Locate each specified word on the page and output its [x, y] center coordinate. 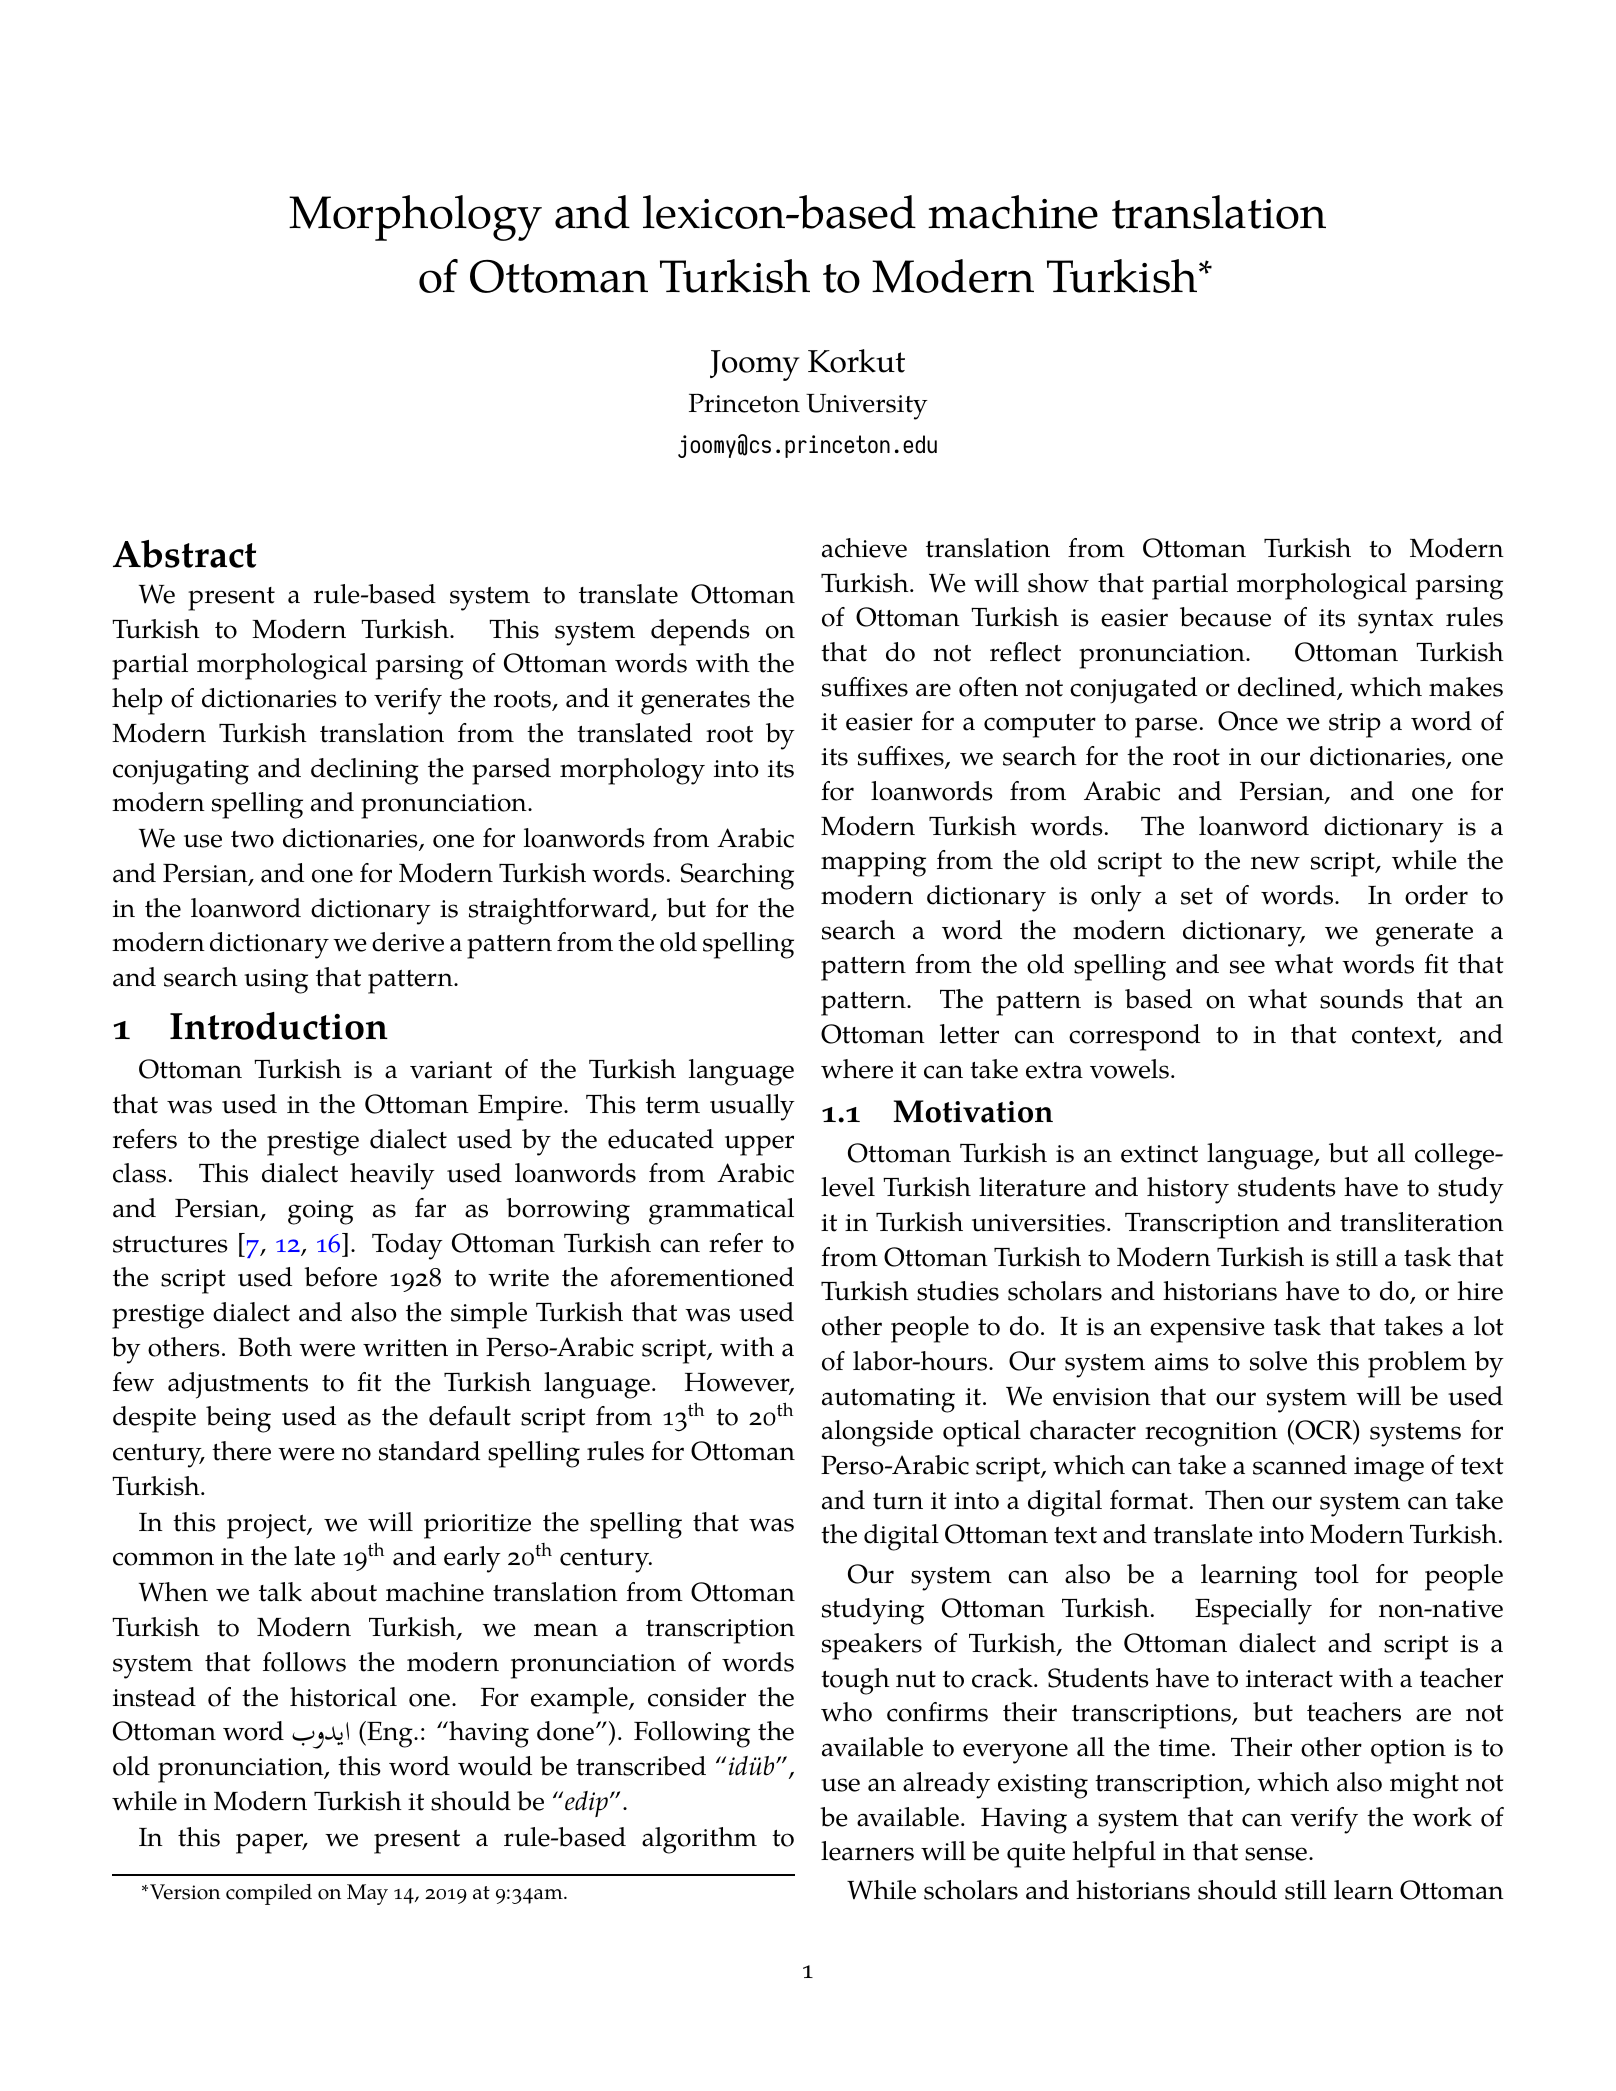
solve [1278, 1361]
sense [1276, 1854]
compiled [269, 1894]
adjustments [238, 1385]
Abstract [184, 554]
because [1225, 617]
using [276, 981]
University [867, 407]
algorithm [699, 1840]
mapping [873, 864]
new [1275, 863]
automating [888, 1400]
